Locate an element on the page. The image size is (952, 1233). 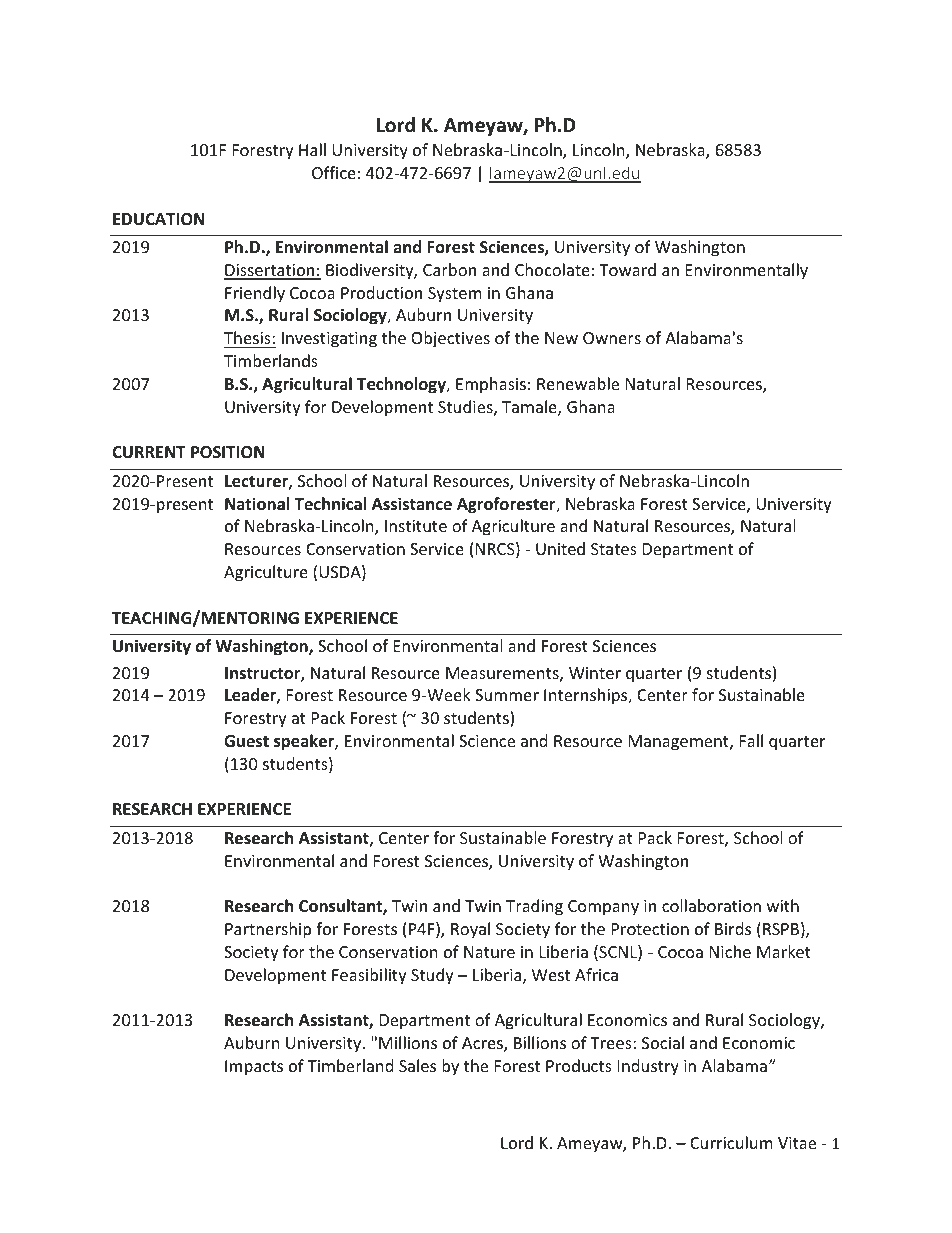
Partnership is located at coordinates (268, 930).
